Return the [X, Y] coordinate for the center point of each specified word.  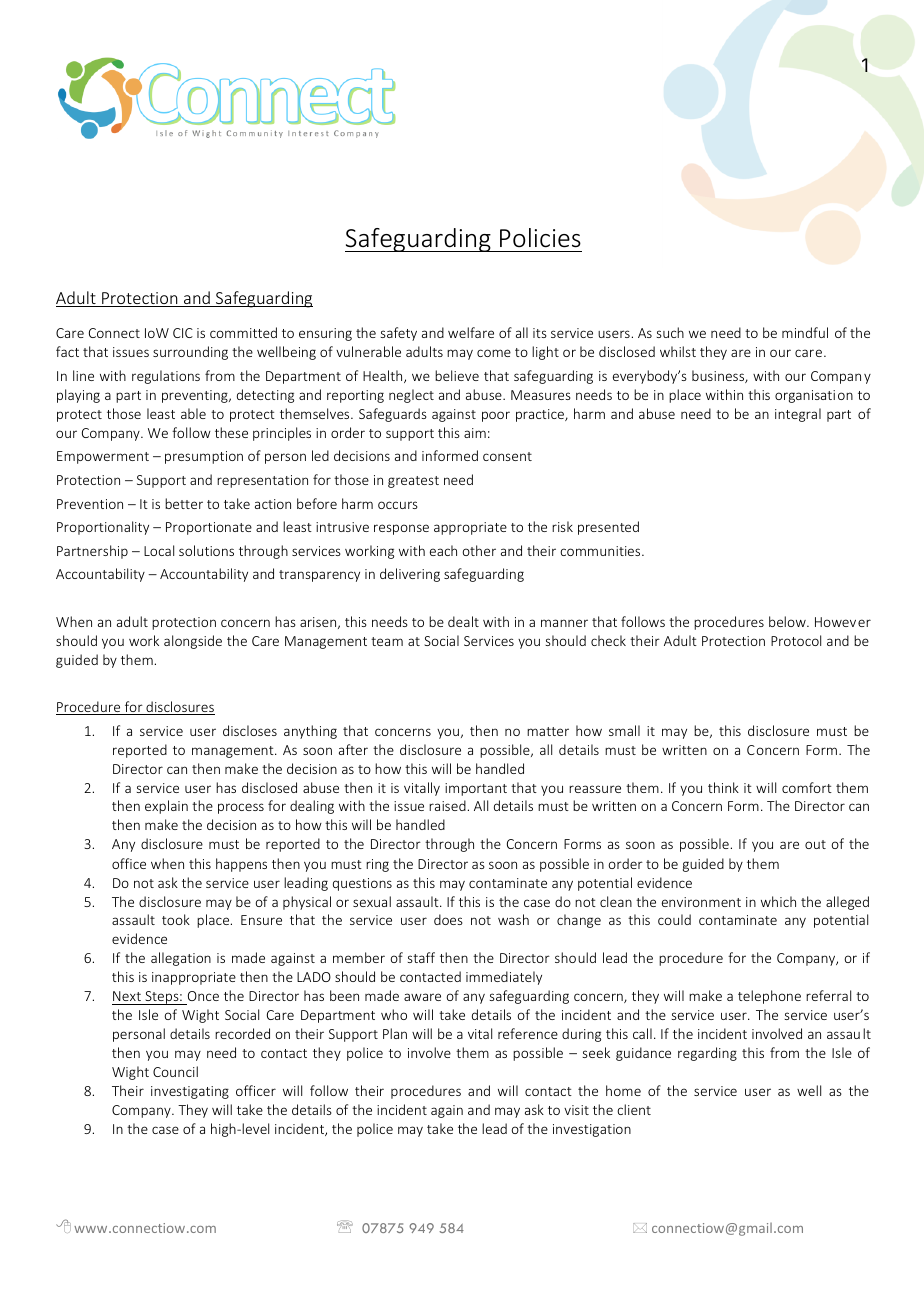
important [476, 789]
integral [798, 415]
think [723, 787]
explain [166, 807]
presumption [204, 457]
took [176, 919]
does [448, 919]
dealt [463, 621]
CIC [183, 333]
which [778, 901]
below [788, 621]
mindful [805, 332]
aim [475, 433]
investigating [190, 1092]
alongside [193, 642]
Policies [540, 238]
